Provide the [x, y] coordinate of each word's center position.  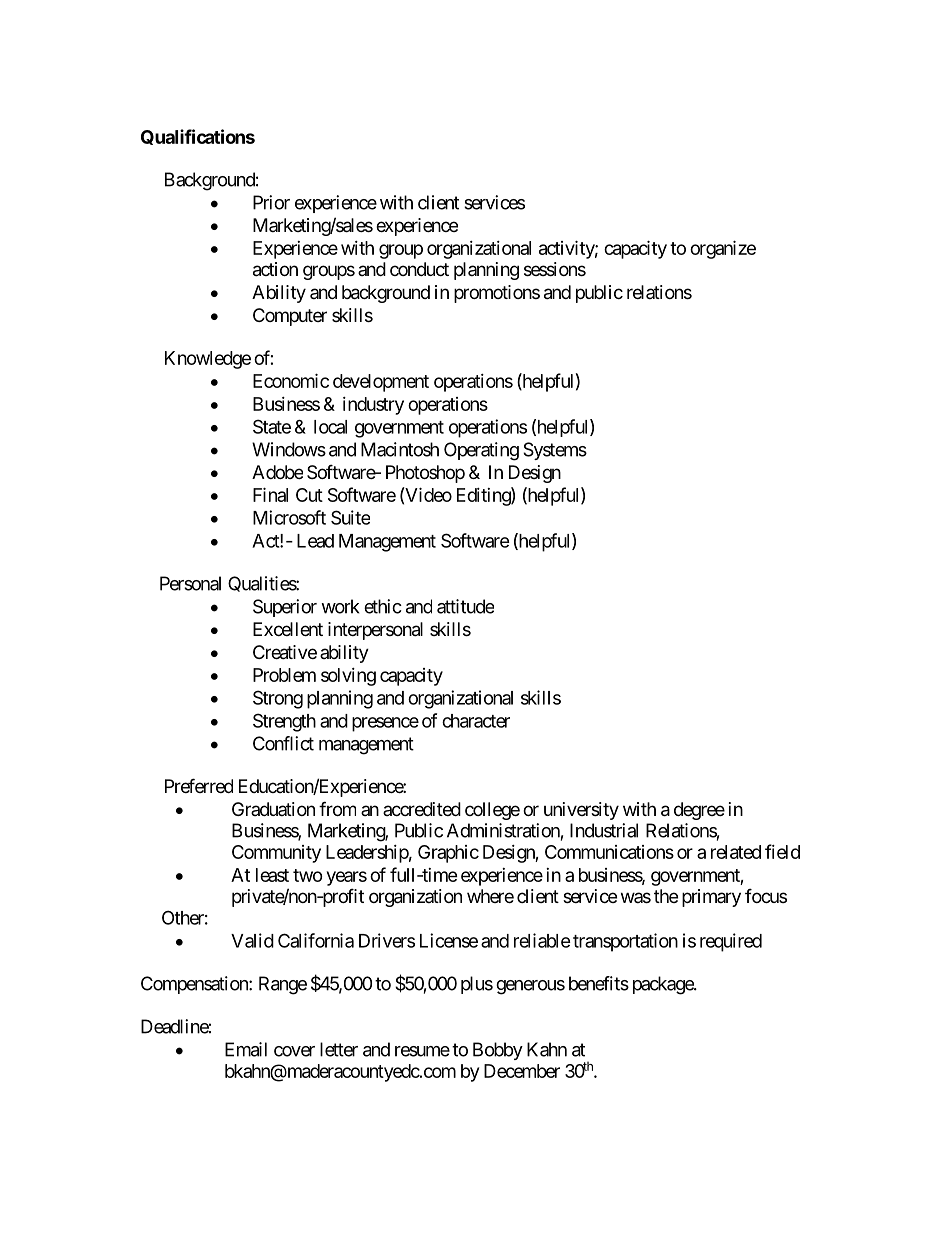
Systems [555, 451]
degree [699, 811]
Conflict [283, 743]
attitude [465, 606]
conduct [419, 269]
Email [246, 1049]
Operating [481, 451]
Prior [271, 202]
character [476, 721]
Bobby [498, 1051]
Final [270, 494]
